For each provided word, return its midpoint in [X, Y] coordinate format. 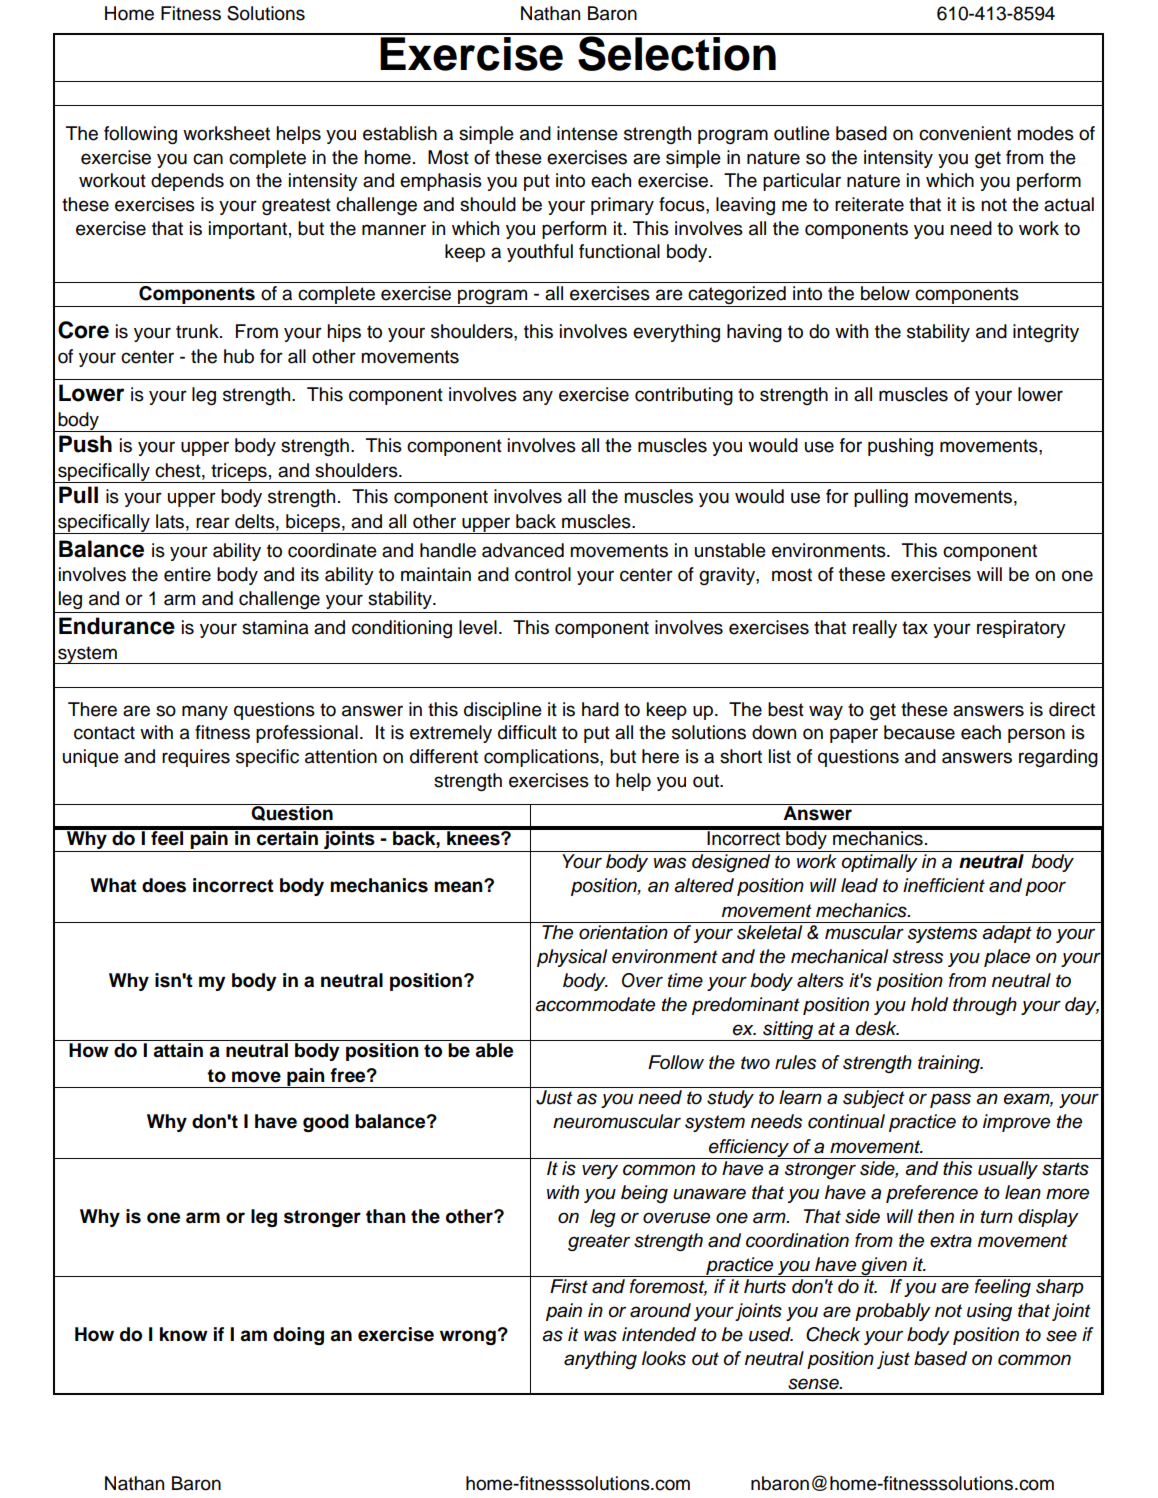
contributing [684, 396]
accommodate [595, 1004]
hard [600, 709]
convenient [965, 133]
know [184, 1334]
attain [178, 1050]
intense [587, 133]
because [919, 732]
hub [239, 356]
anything [600, 1360]
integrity [1046, 333]
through [985, 1006]
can [208, 159]
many [205, 712]
